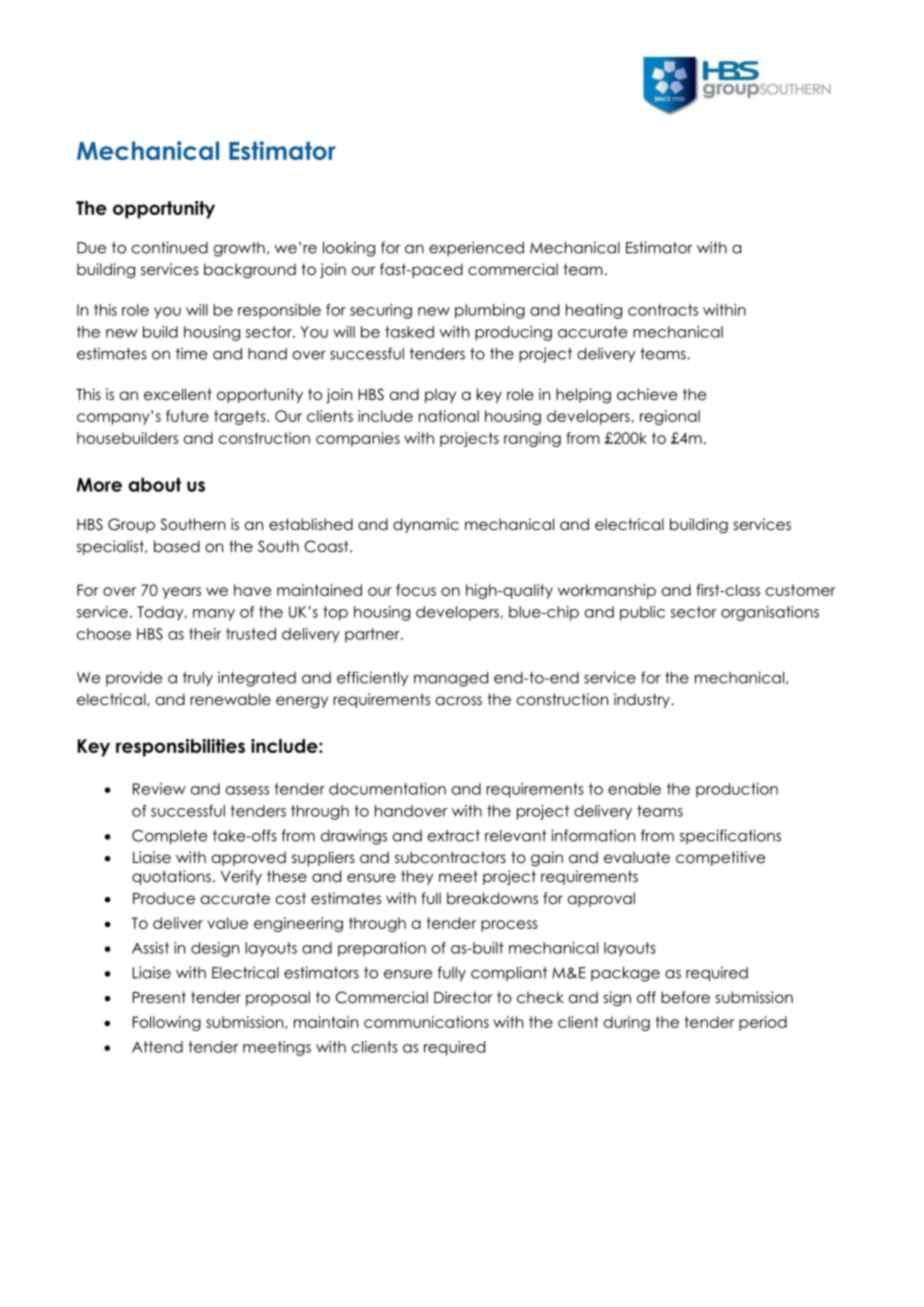  What do you see at coordinates (170, 247) in the screenshot?
I see `continued` at bounding box center [170, 247].
